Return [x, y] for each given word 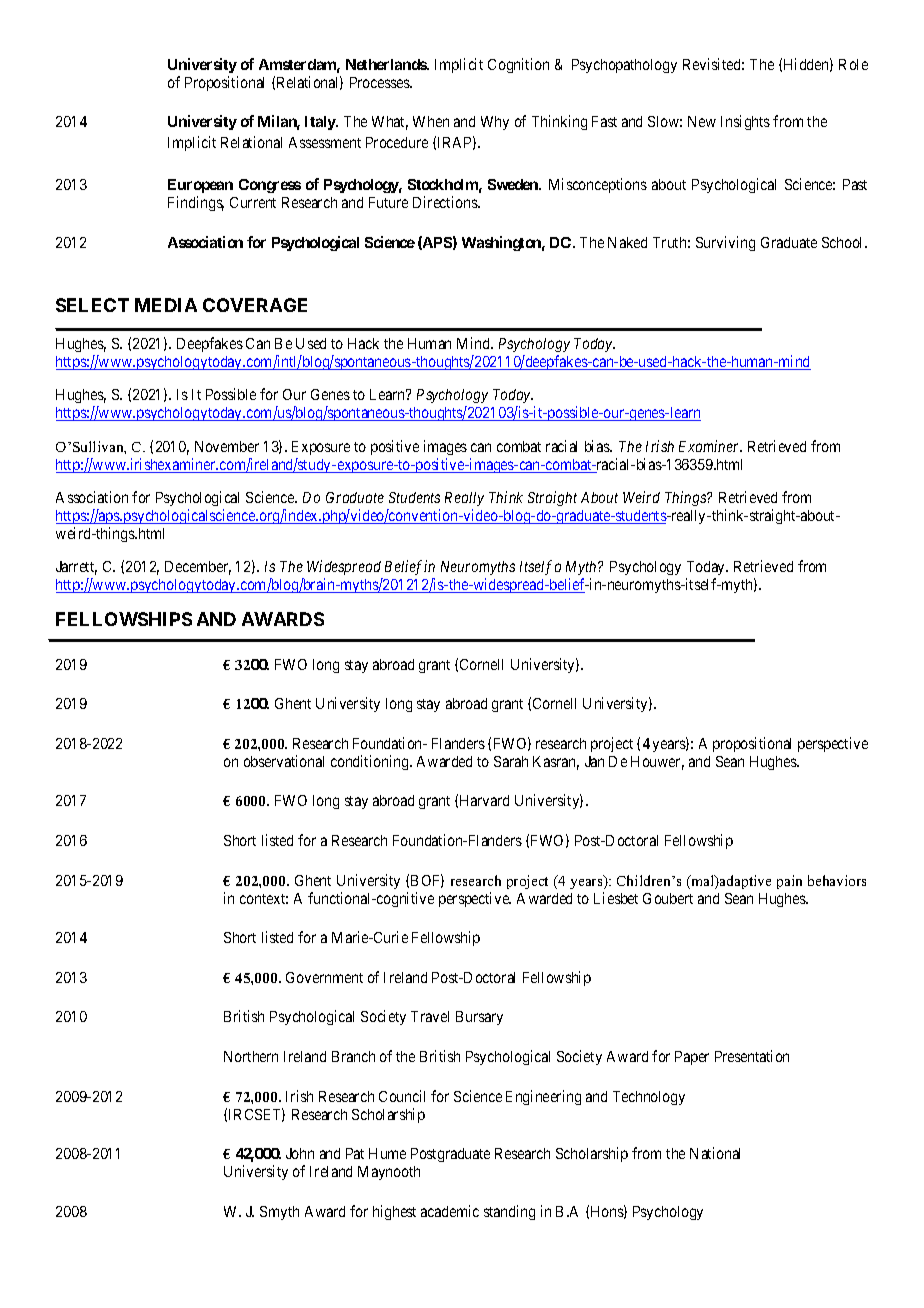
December [198, 568]
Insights [745, 122]
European [200, 186]
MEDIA [166, 305]
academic [450, 1211]
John [300, 1153]
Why [495, 123]
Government [324, 977]
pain [789, 882]
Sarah [511, 761]
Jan [594, 761]
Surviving [725, 243]
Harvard [484, 800]
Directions [446, 202]
